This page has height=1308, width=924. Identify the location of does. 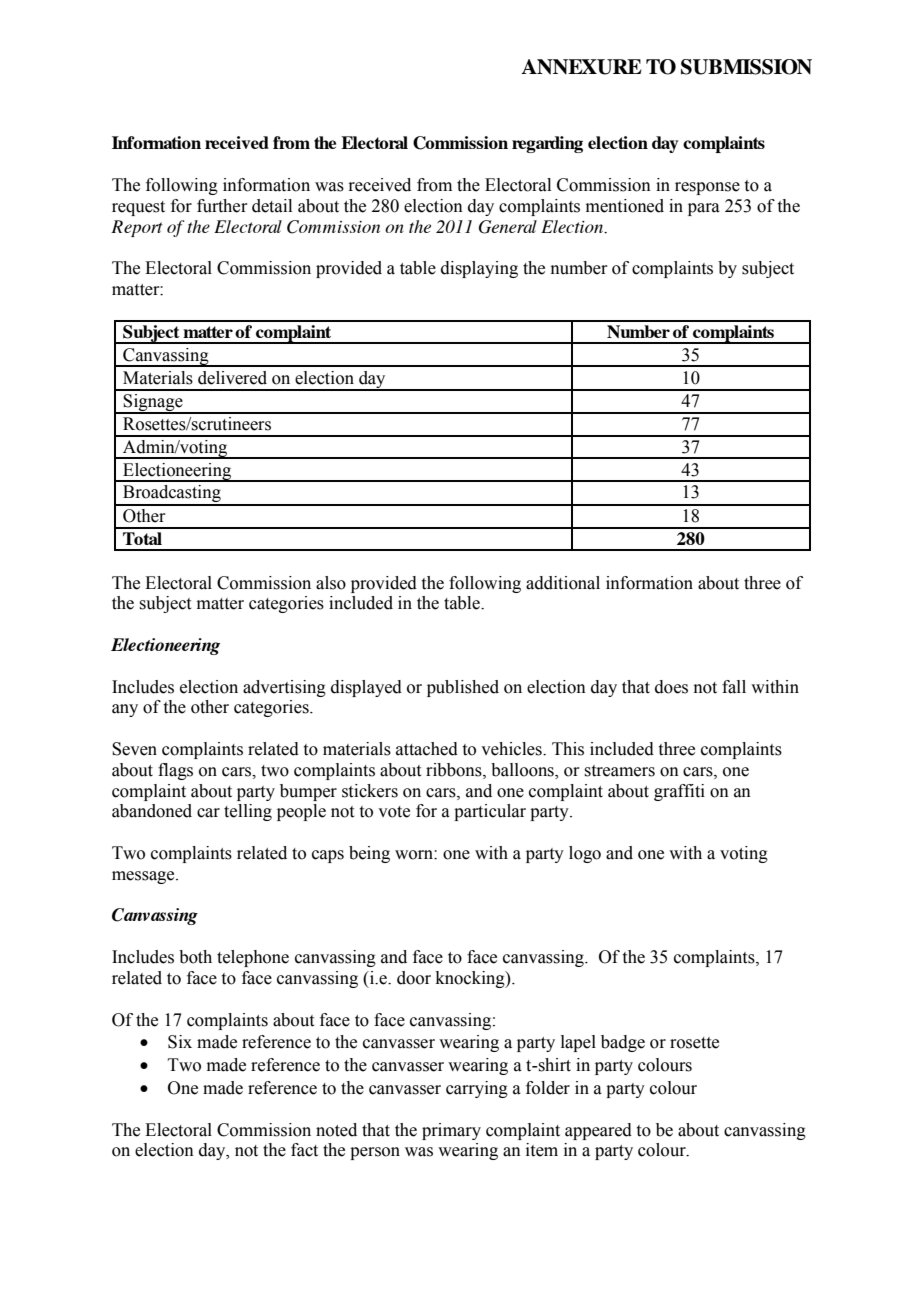
(671, 687).
